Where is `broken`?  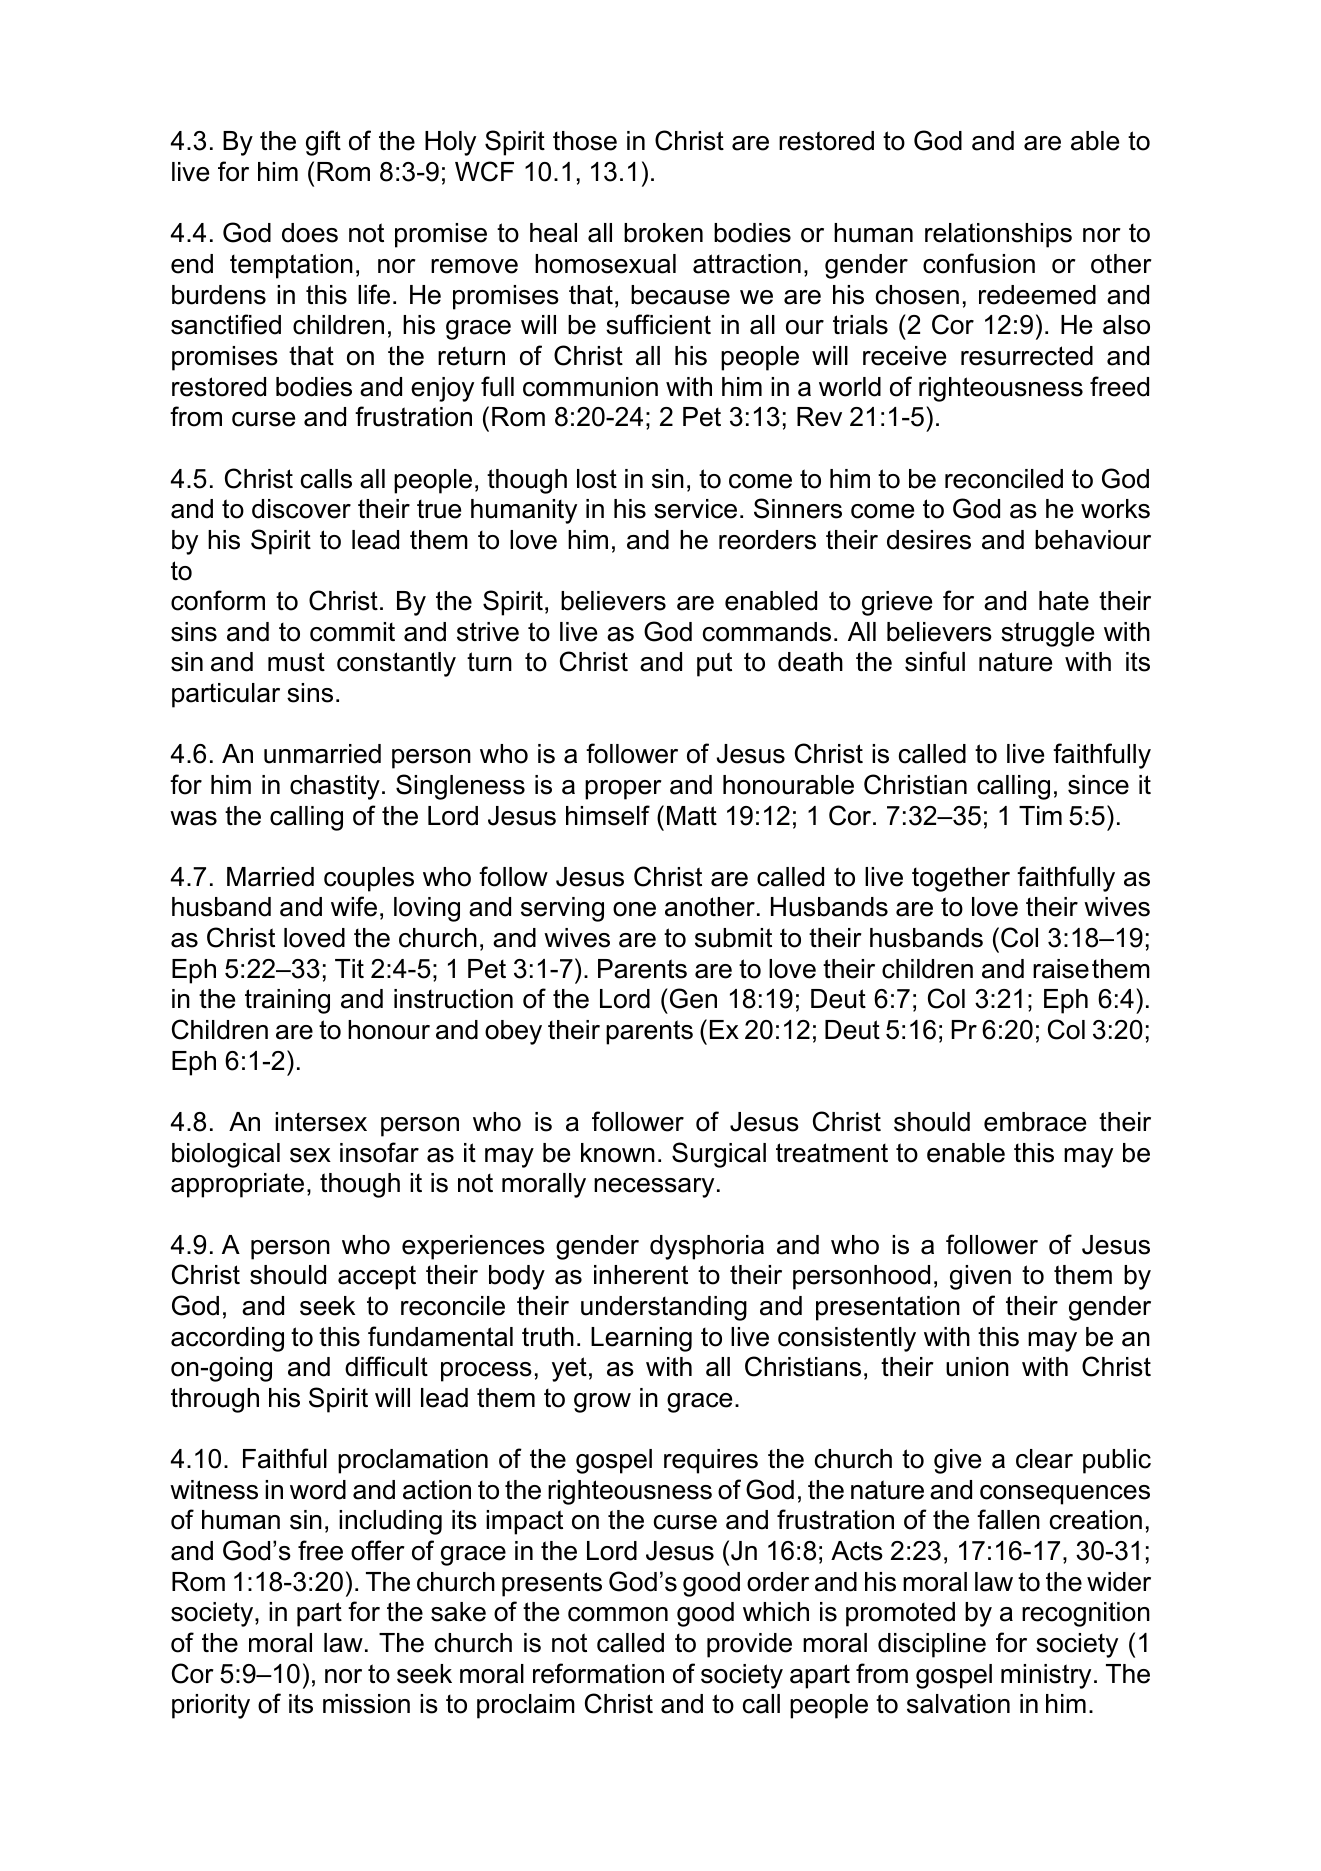
broken is located at coordinates (663, 233).
